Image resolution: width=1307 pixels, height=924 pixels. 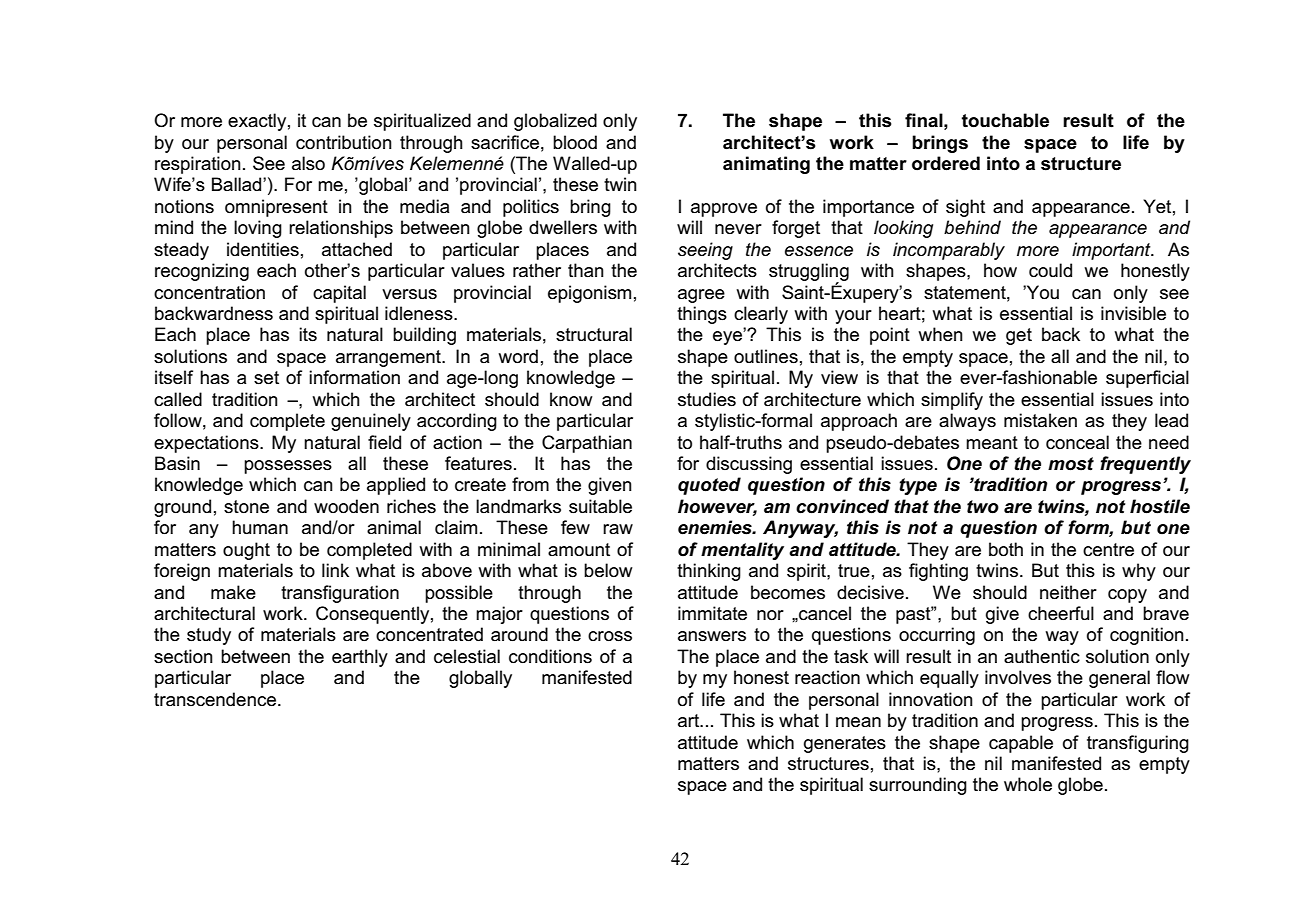 I want to click on most, so click(x=1071, y=464).
